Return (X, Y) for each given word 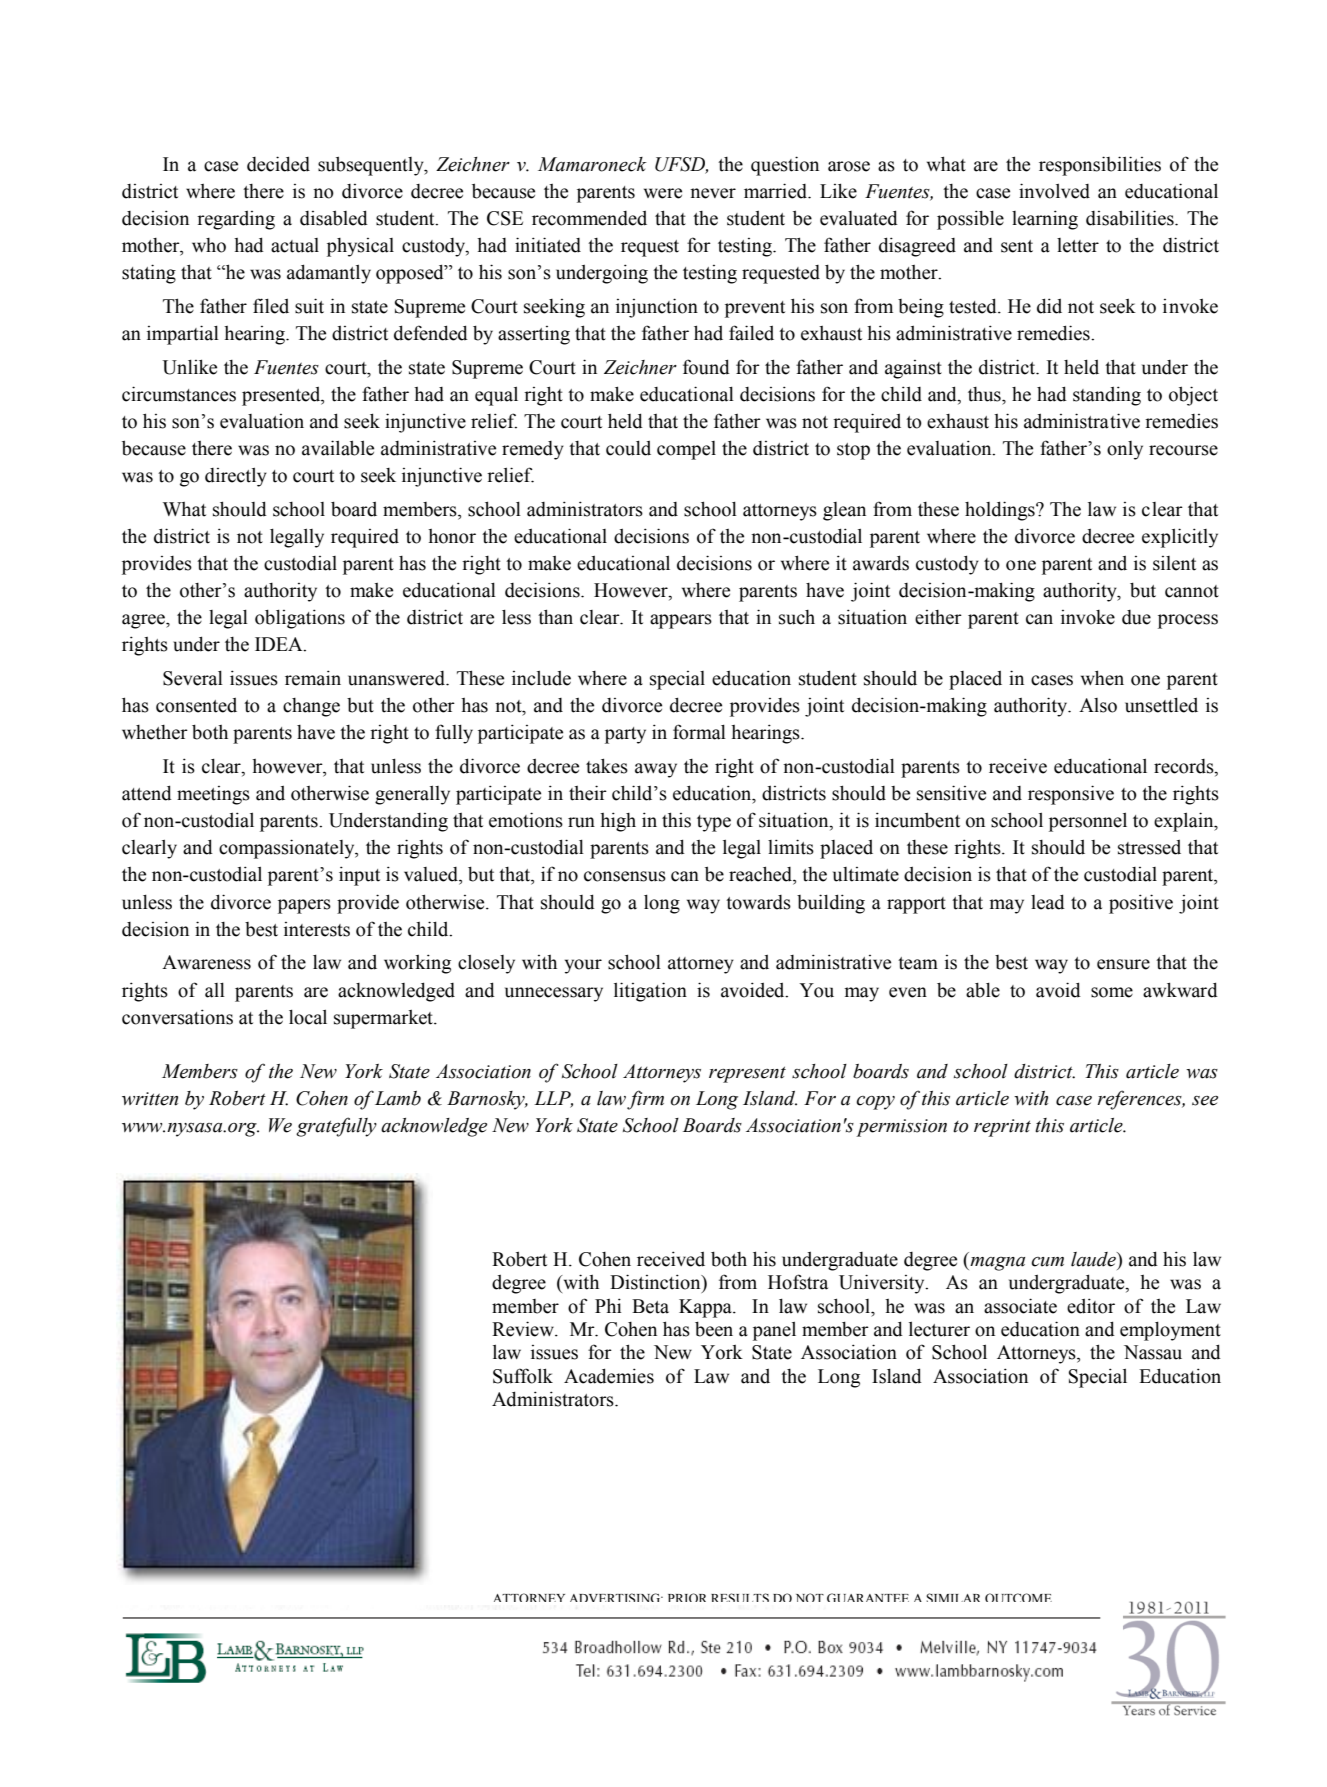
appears (681, 621)
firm (645, 1100)
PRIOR (687, 1597)
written (150, 1099)
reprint (1002, 1128)
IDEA (280, 644)
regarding (236, 220)
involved (1054, 191)
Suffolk (523, 1376)
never (713, 193)
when (1102, 678)
